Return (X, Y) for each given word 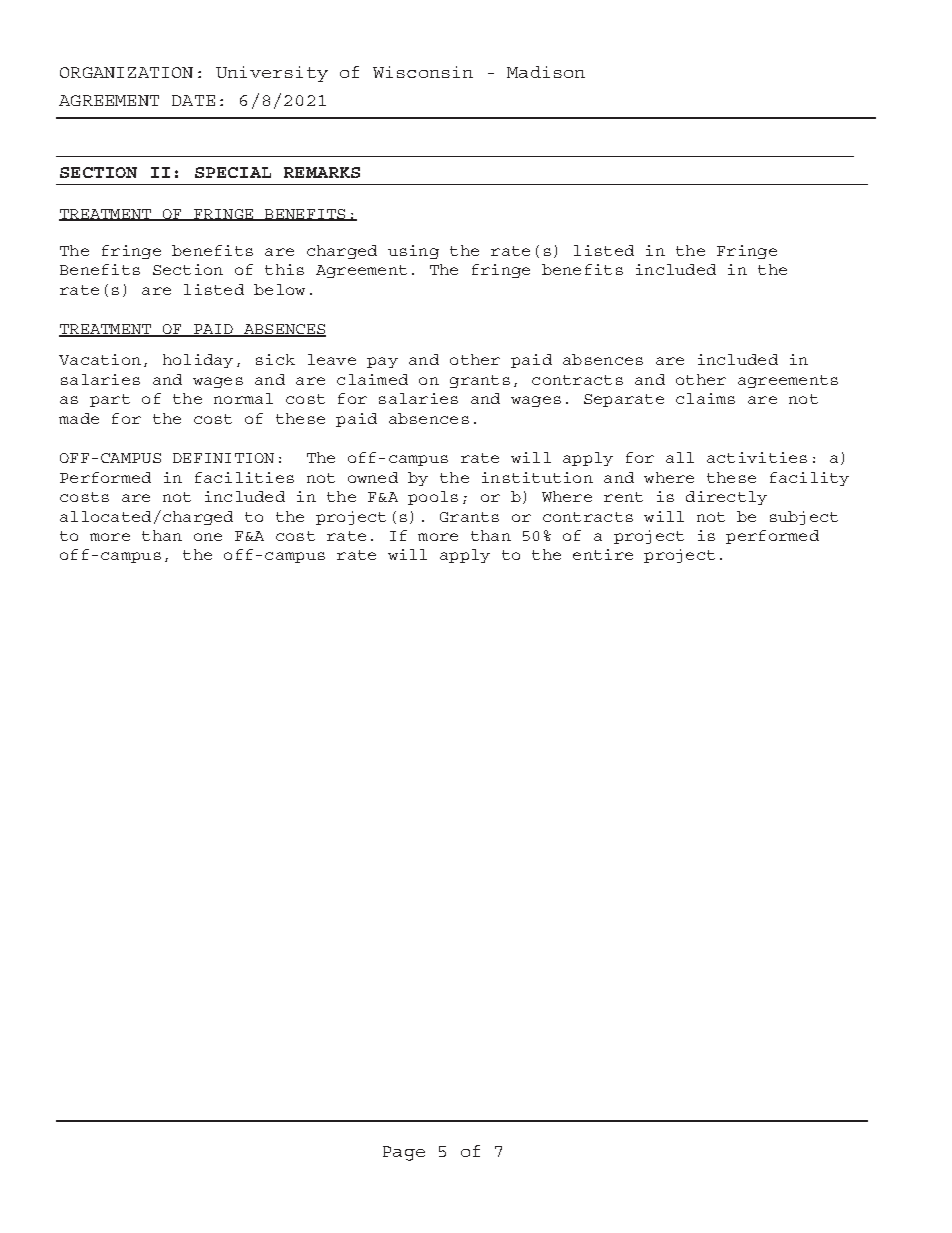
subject (804, 518)
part (110, 400)
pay (382, 362)
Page (404, 1153)
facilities (244, 477)
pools (433, 498)
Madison (546, 72)
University (272, 74)
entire (603, 554)
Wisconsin (423, 72)
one (208, 537)
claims (705, 398)
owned (373, 477)
